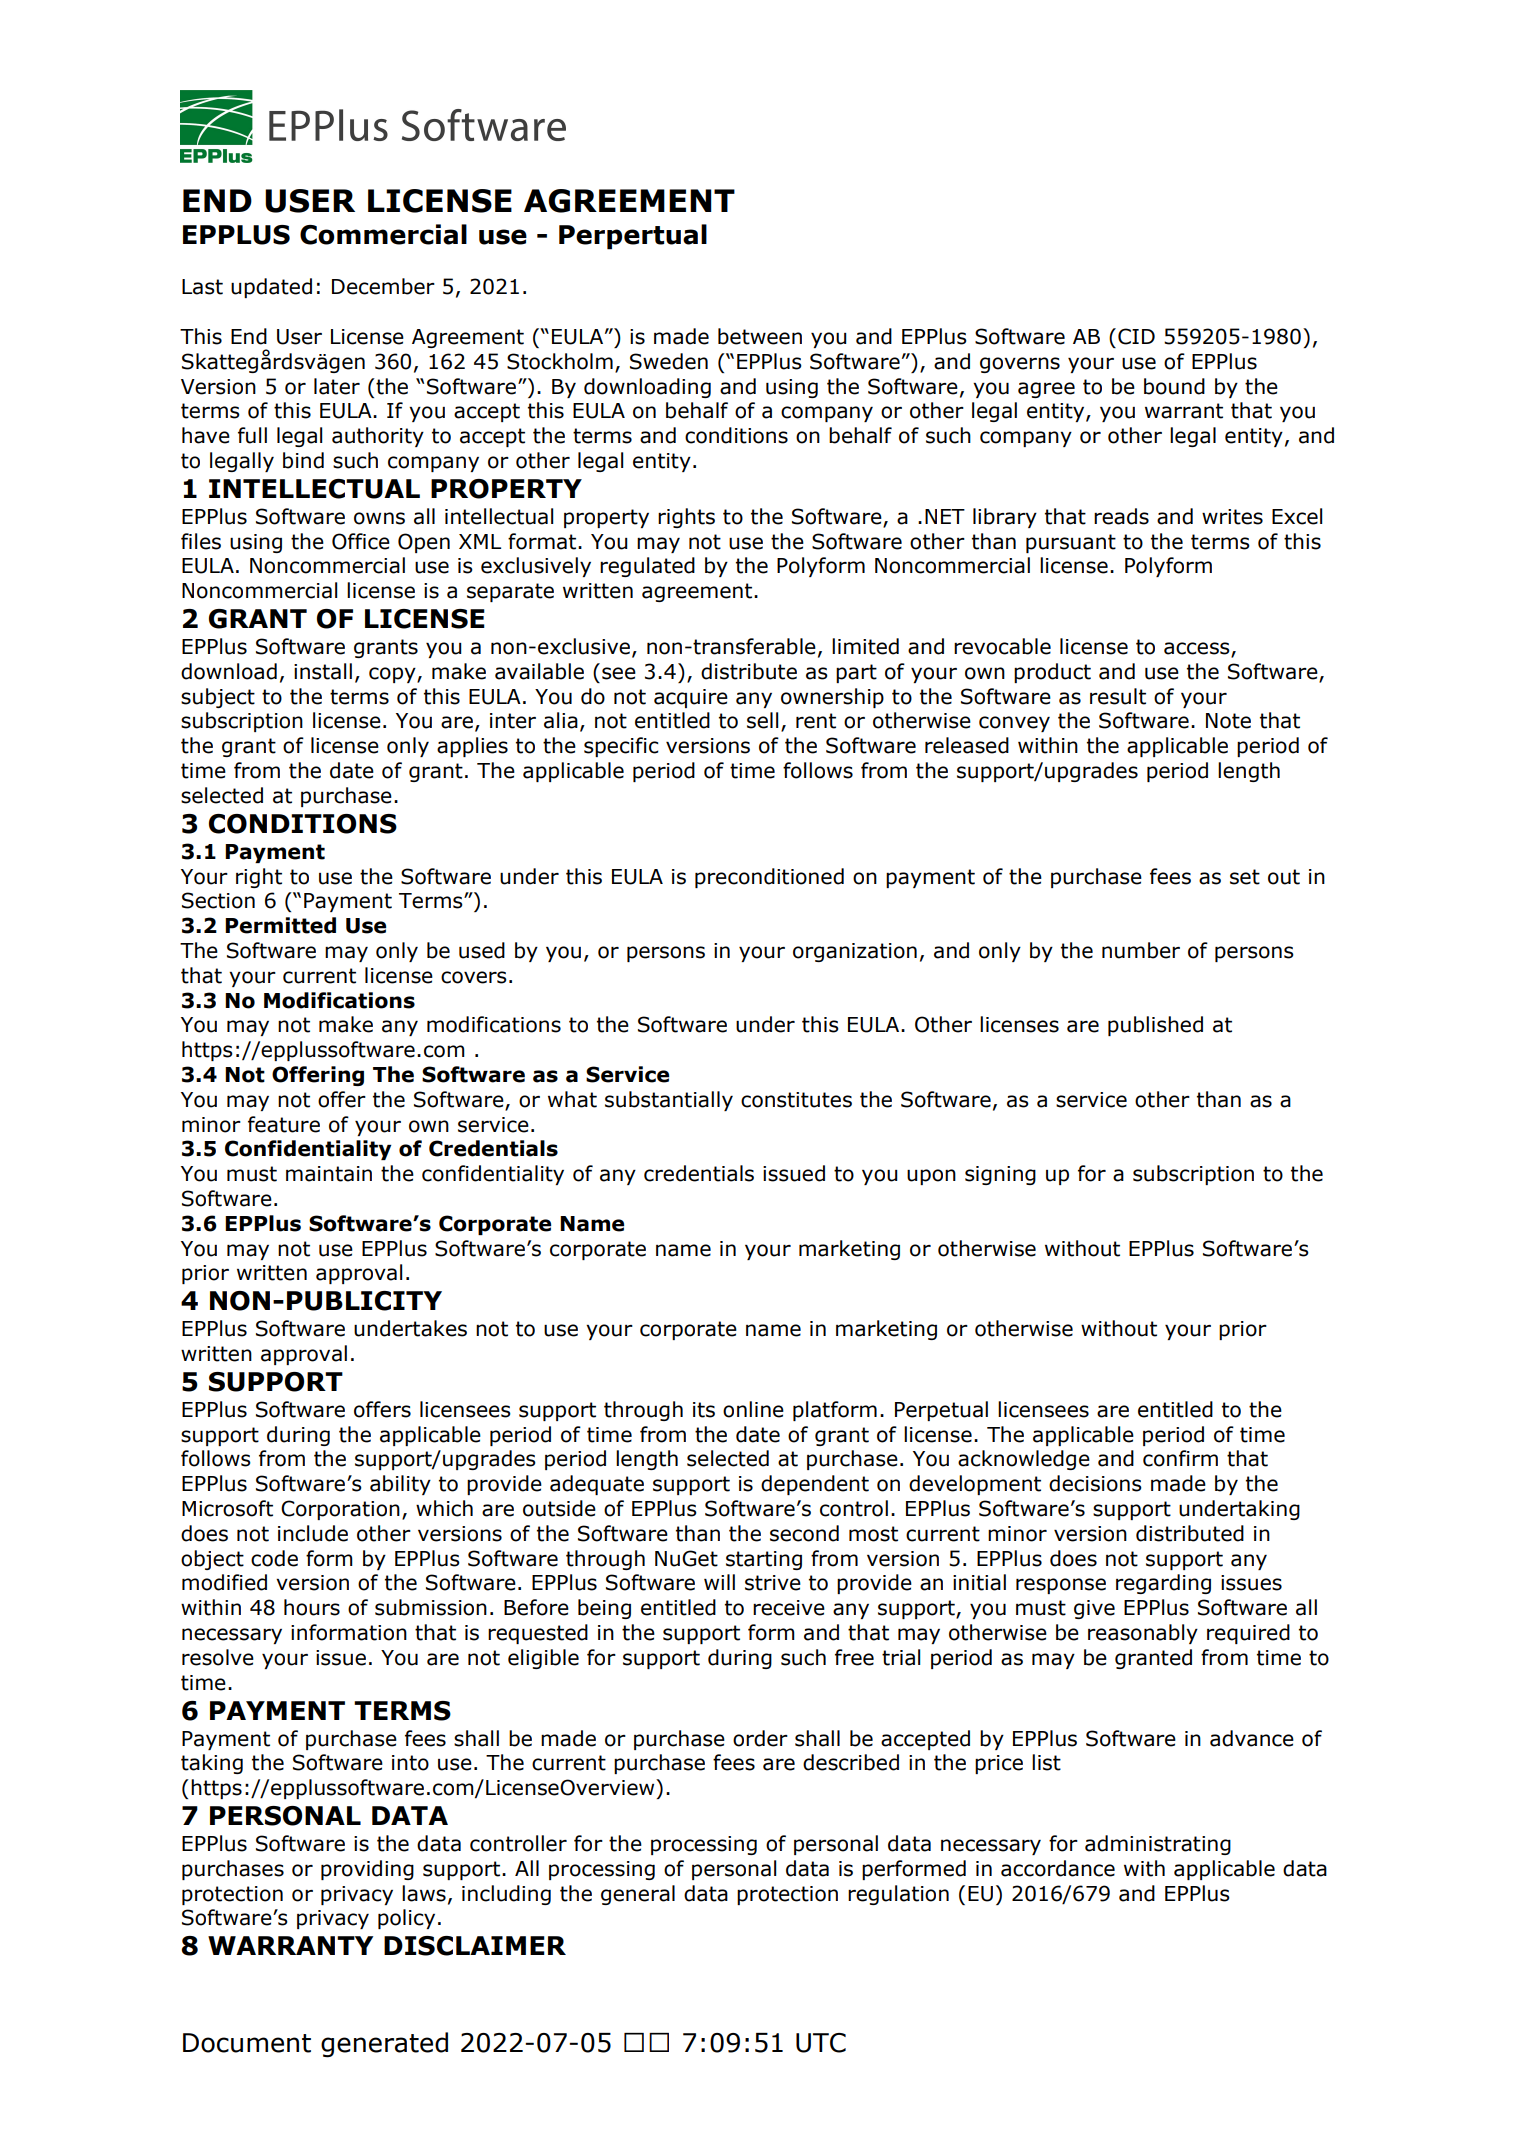 The image size is (1519, 2148). What do you see at coordinates (312, 1607) in the document?
I see `hours` at bounding box center [312, 1607].
